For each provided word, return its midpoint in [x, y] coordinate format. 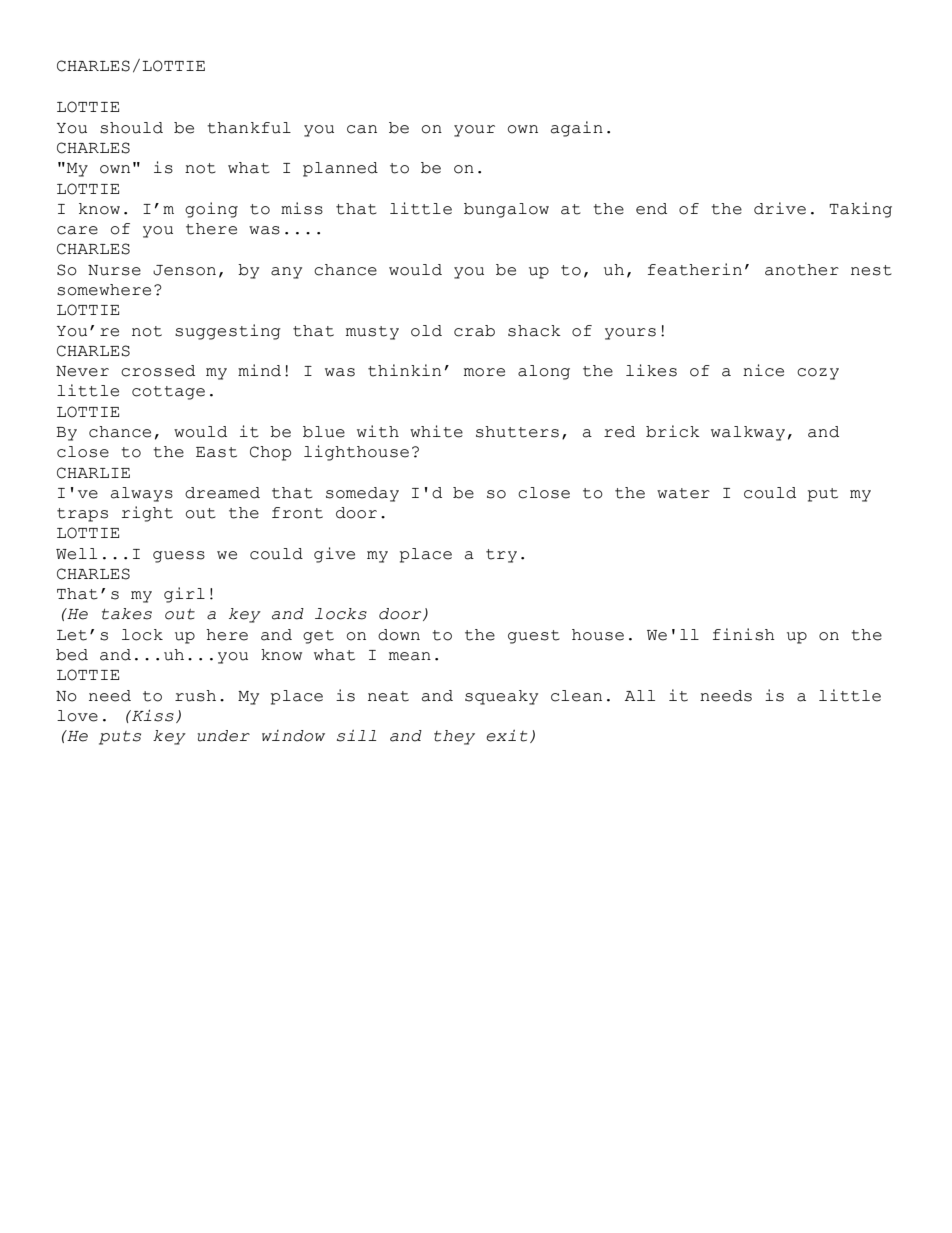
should [131, 128]
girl [184, 595]
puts [120, 738]
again [577, 129]
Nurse [114, 270]
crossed [158, 371]
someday [362, 494]
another [802, 270]
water [683, 493]
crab [474, 331]
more [484, 372]
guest [534, 637]
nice [763, 370]
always [142, 494]
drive [780, 208]
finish [744, 634]
